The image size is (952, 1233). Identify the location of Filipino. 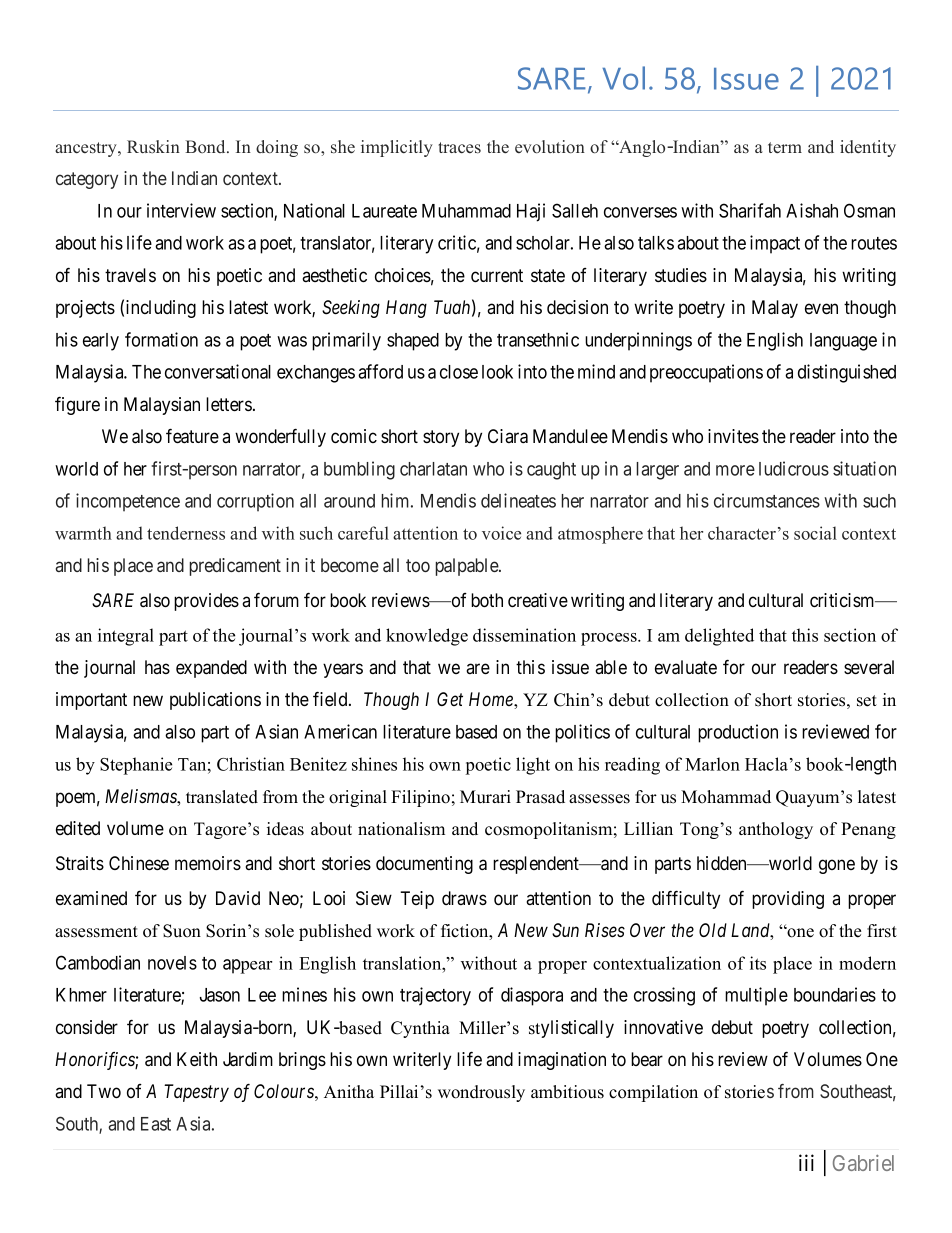
(420, 798).
